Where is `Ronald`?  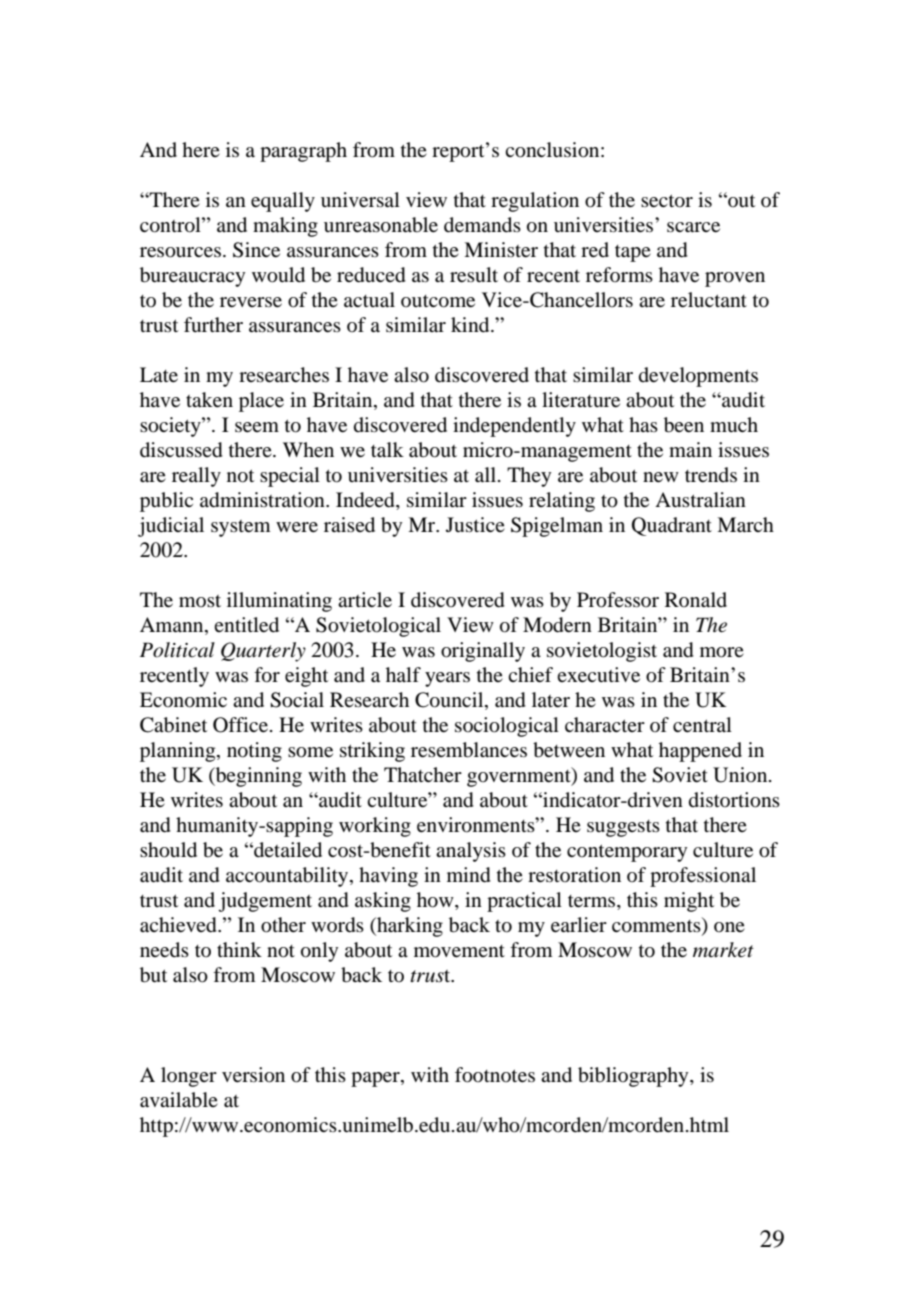
Ronald is located at coordinates (696, 599).
